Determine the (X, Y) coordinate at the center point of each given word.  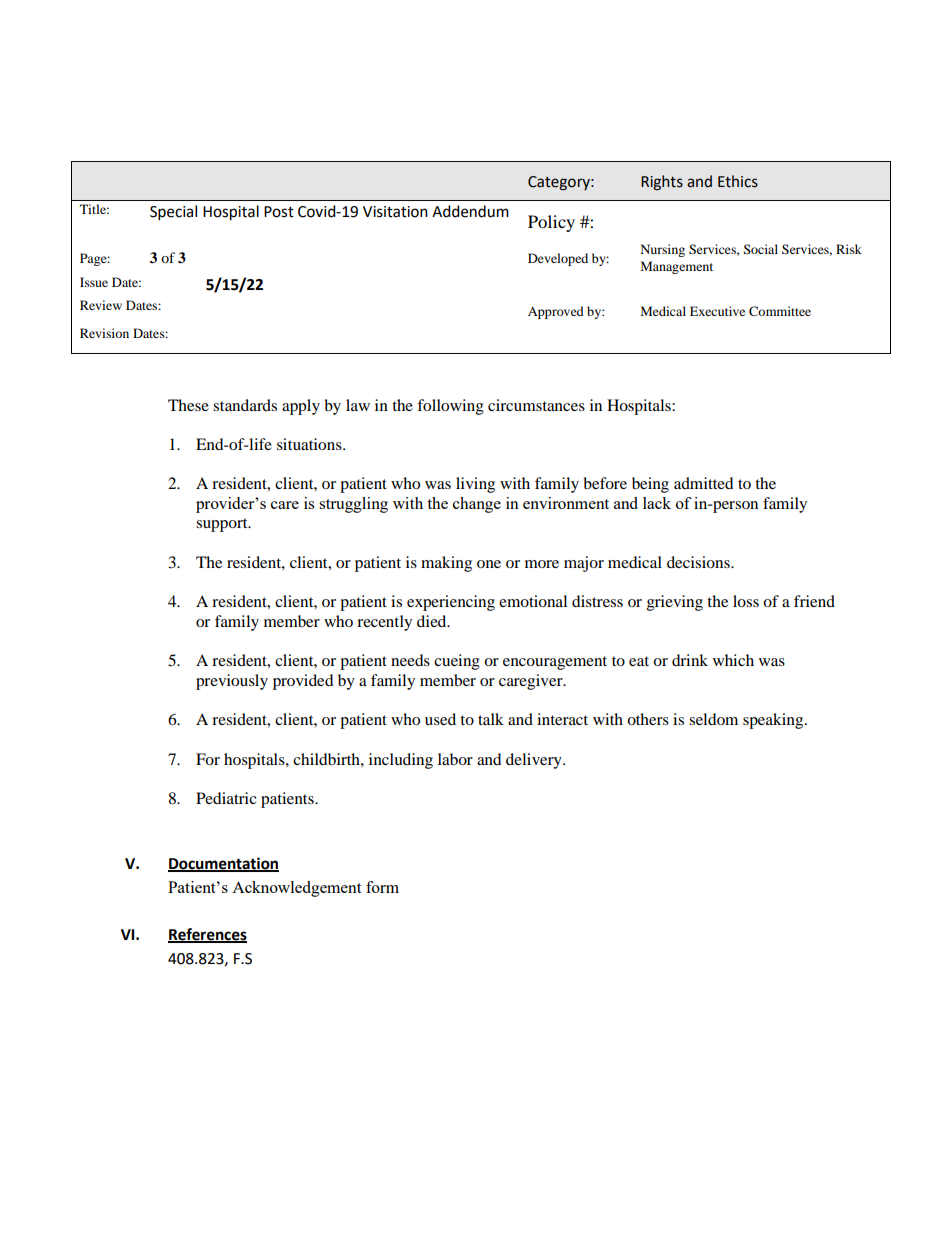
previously (232, 682)
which (733, 660)
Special (173, 213)
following (450, 407)
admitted (704, 483)
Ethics (738, 181)
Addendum (470, 211)
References (207, 935)
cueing (457, 662)
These (188, 405)
